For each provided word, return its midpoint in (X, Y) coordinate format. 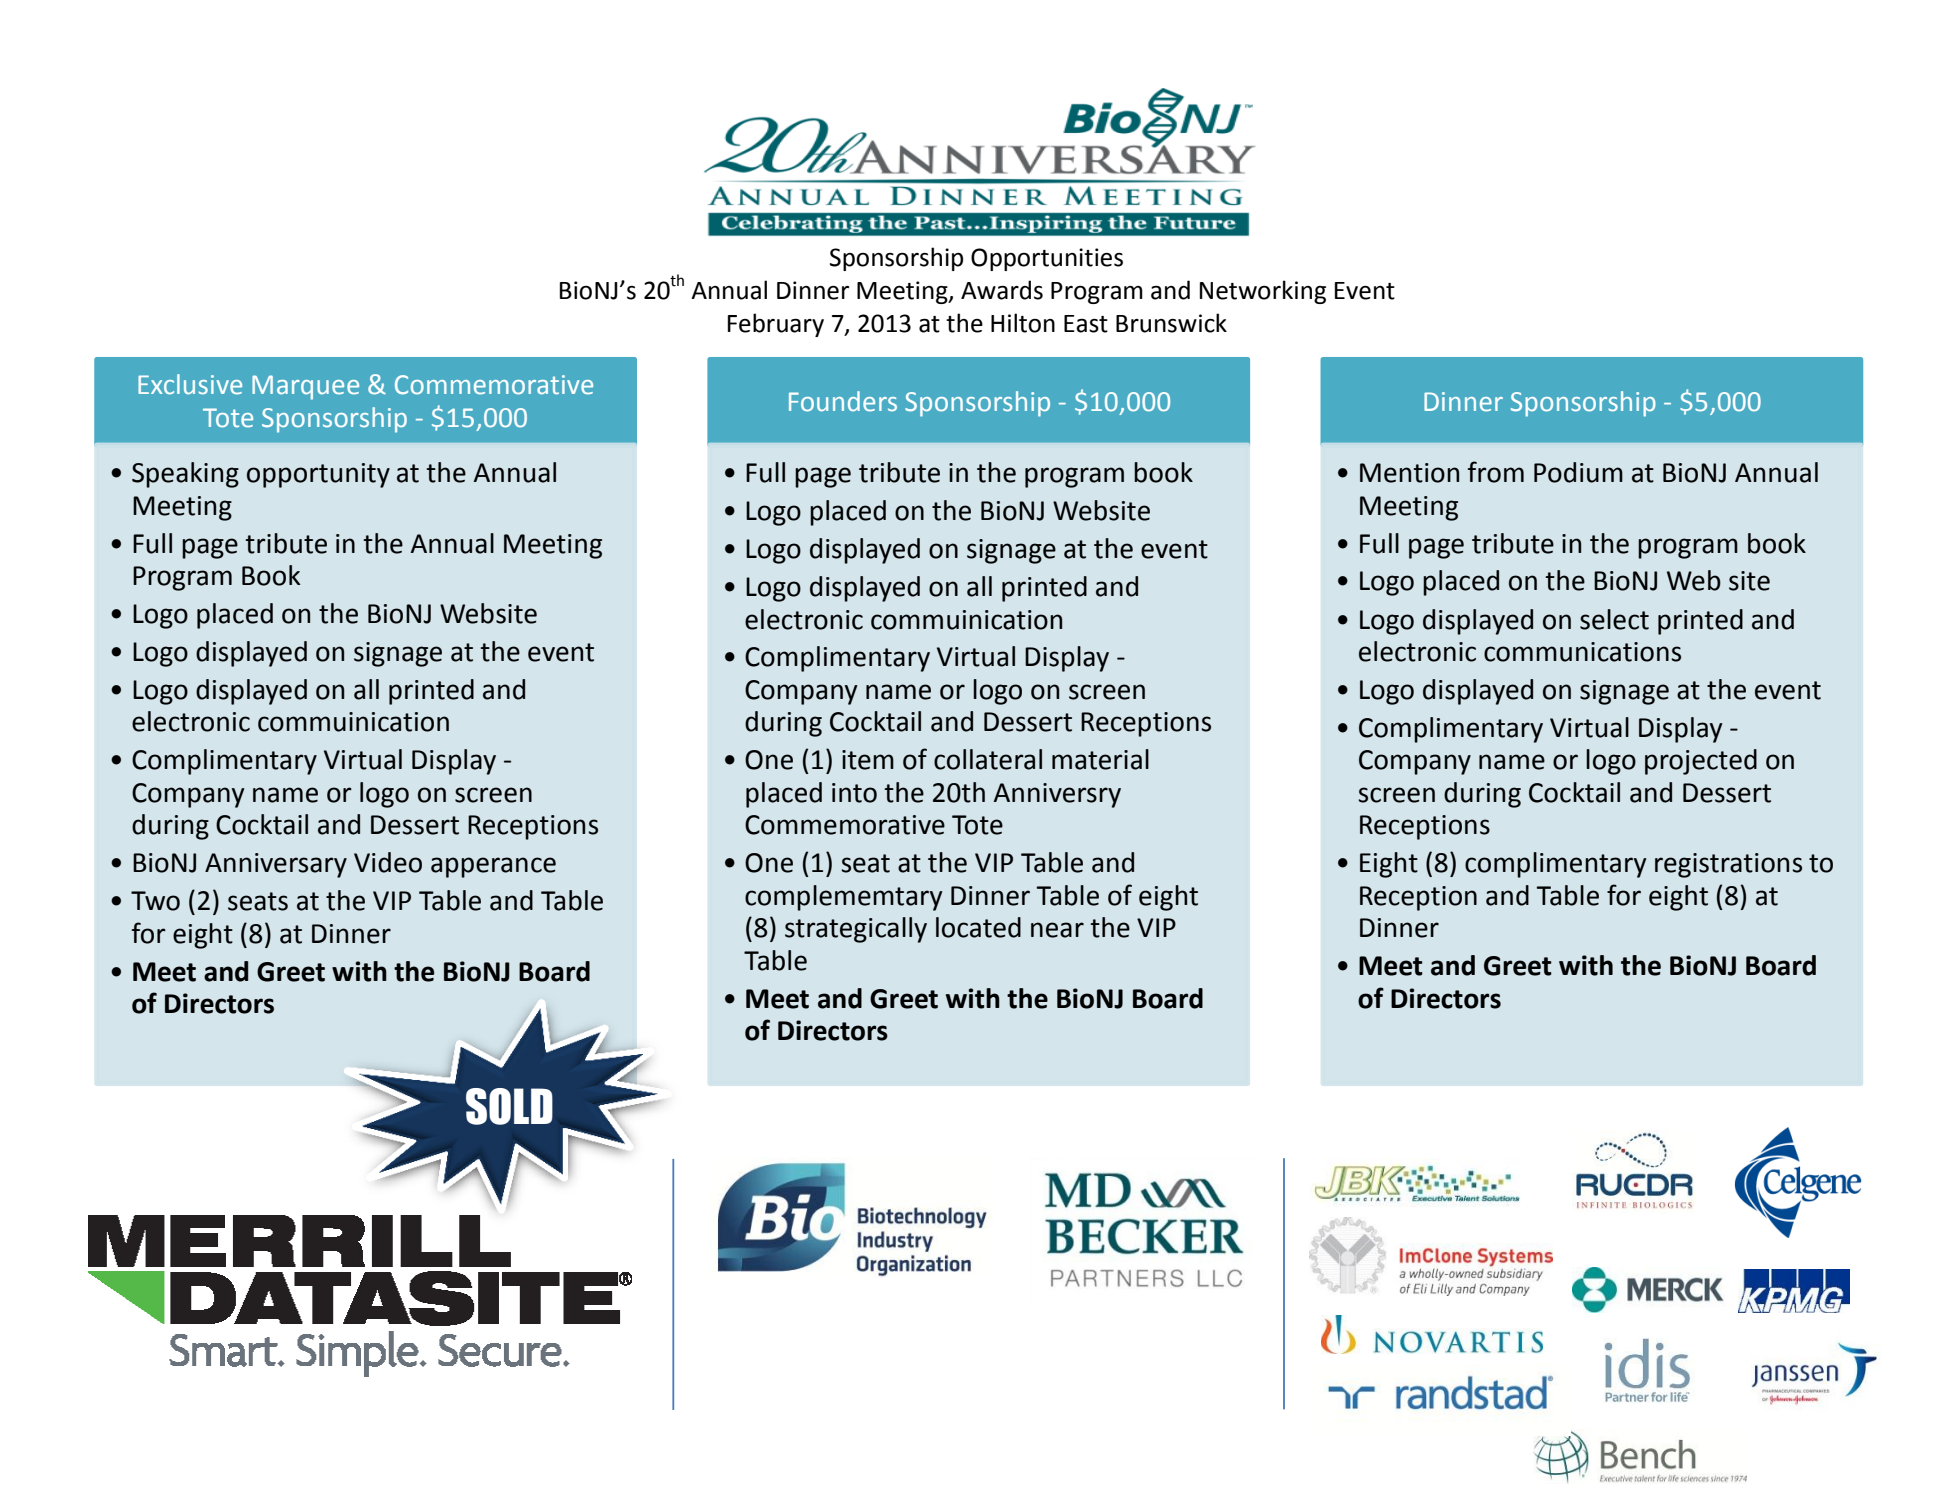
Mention (1409, 473)
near (1057, 930)
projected (1701, 762)
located (978, 927)
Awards (1002, 290)
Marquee (305, 387)
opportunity (318, 475)
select (1614, 619)
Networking (1263, 292)
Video (388, 862)
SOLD (509, 1106)
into (854, 793)
